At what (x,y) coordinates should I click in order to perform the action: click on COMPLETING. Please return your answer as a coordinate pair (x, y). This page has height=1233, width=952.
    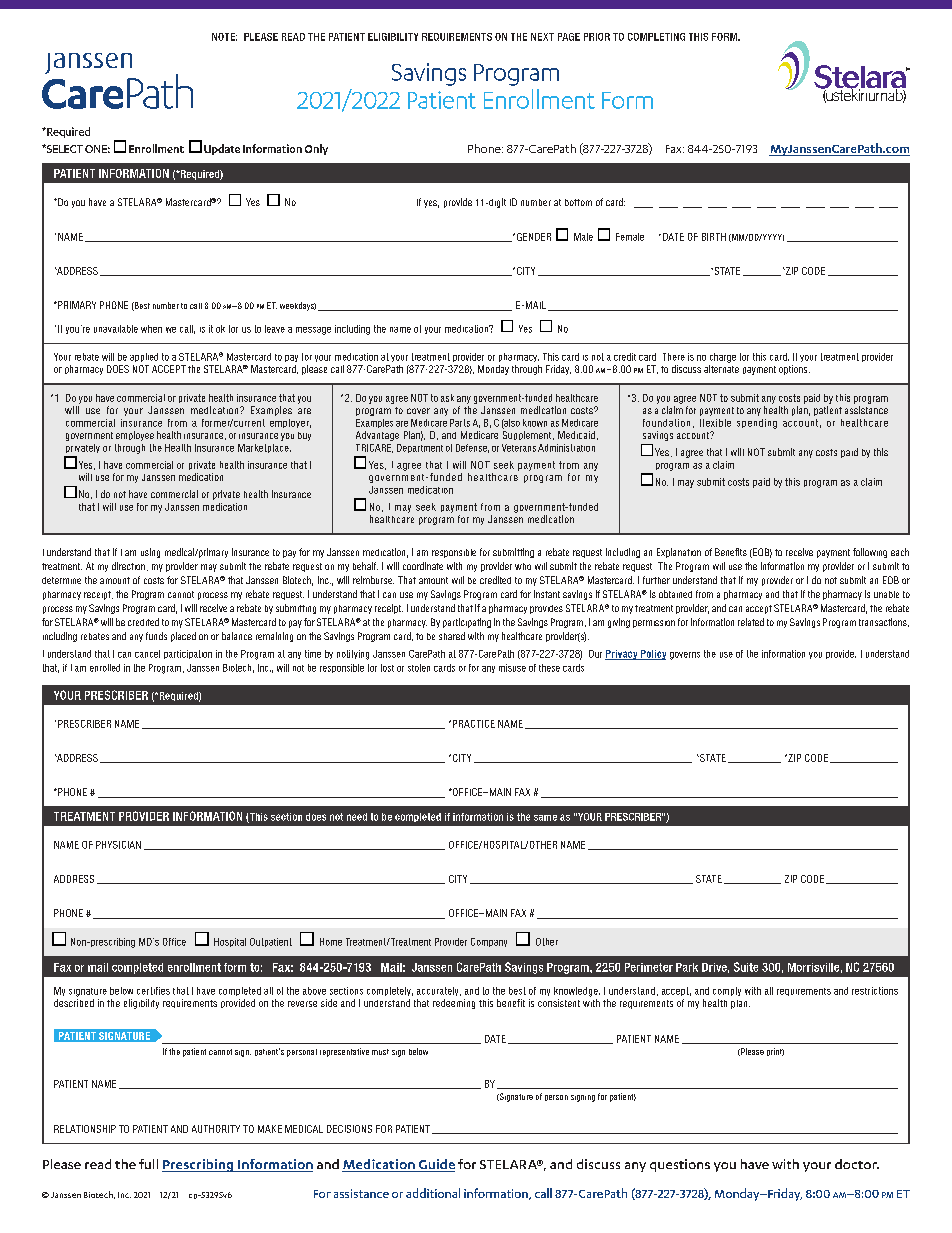
    Looking at the image, I should click on (656, 37).
